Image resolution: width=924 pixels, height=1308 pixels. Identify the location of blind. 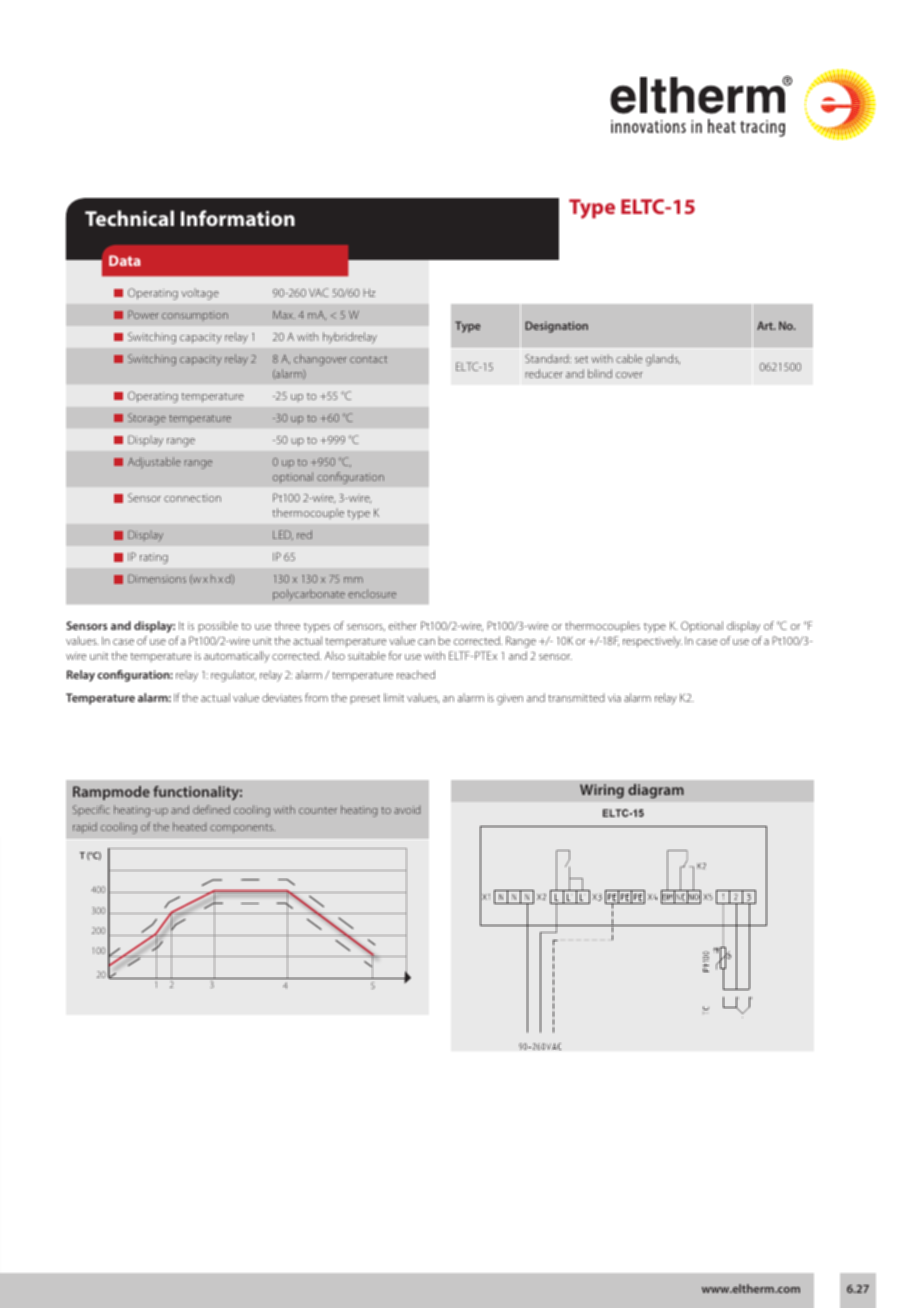
(600, 373).
